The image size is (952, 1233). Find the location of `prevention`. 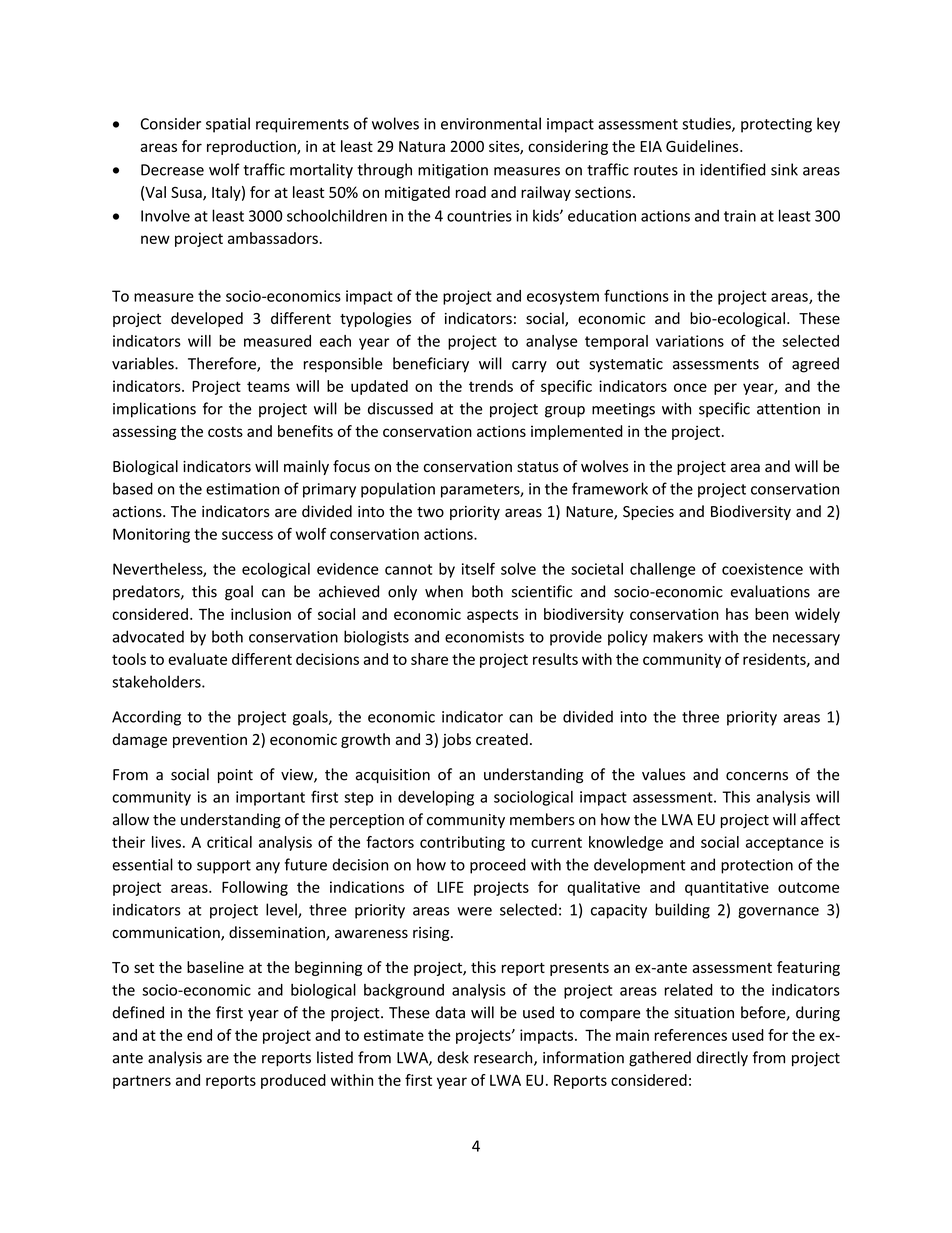

prevention is located at coordinates (210, 741).
